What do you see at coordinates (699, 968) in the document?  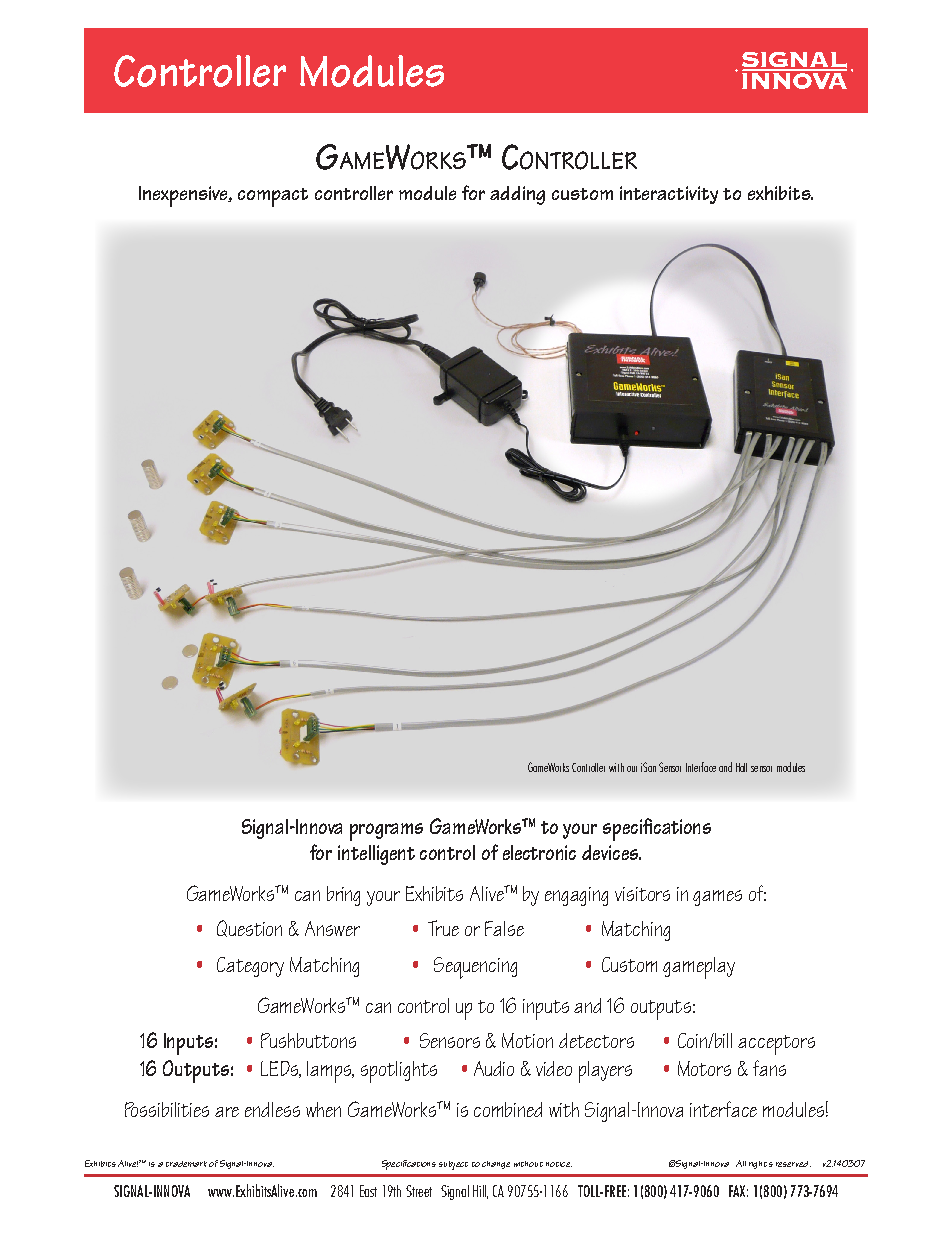 I see `gameplay` at bounding box center [699, 968].
